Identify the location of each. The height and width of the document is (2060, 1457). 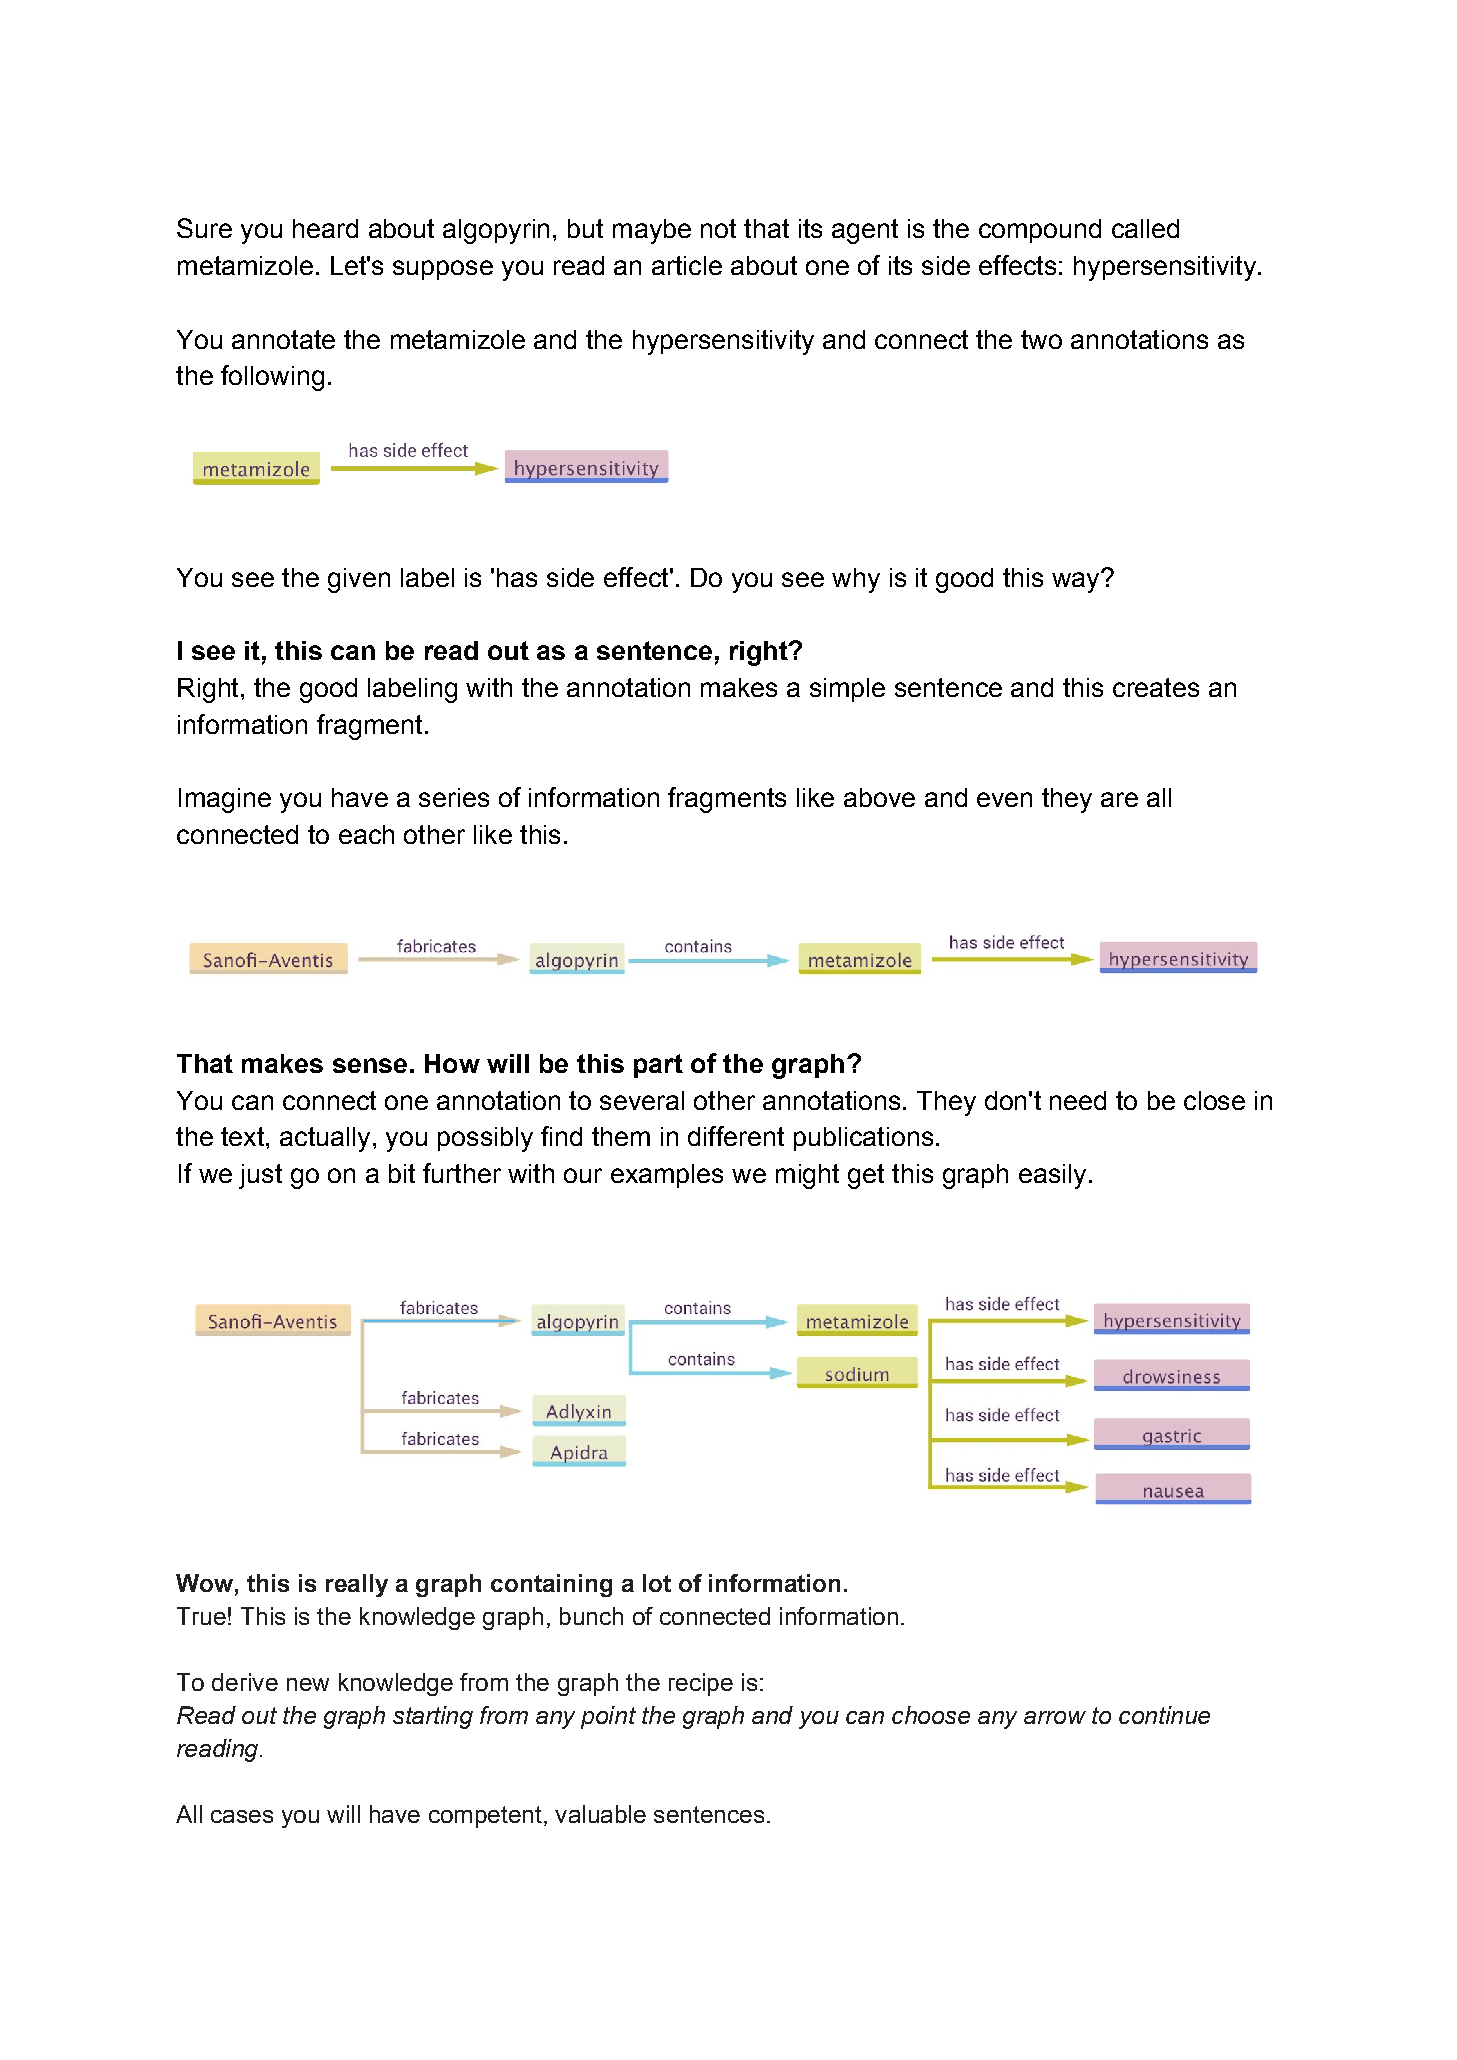
(366, 834).
